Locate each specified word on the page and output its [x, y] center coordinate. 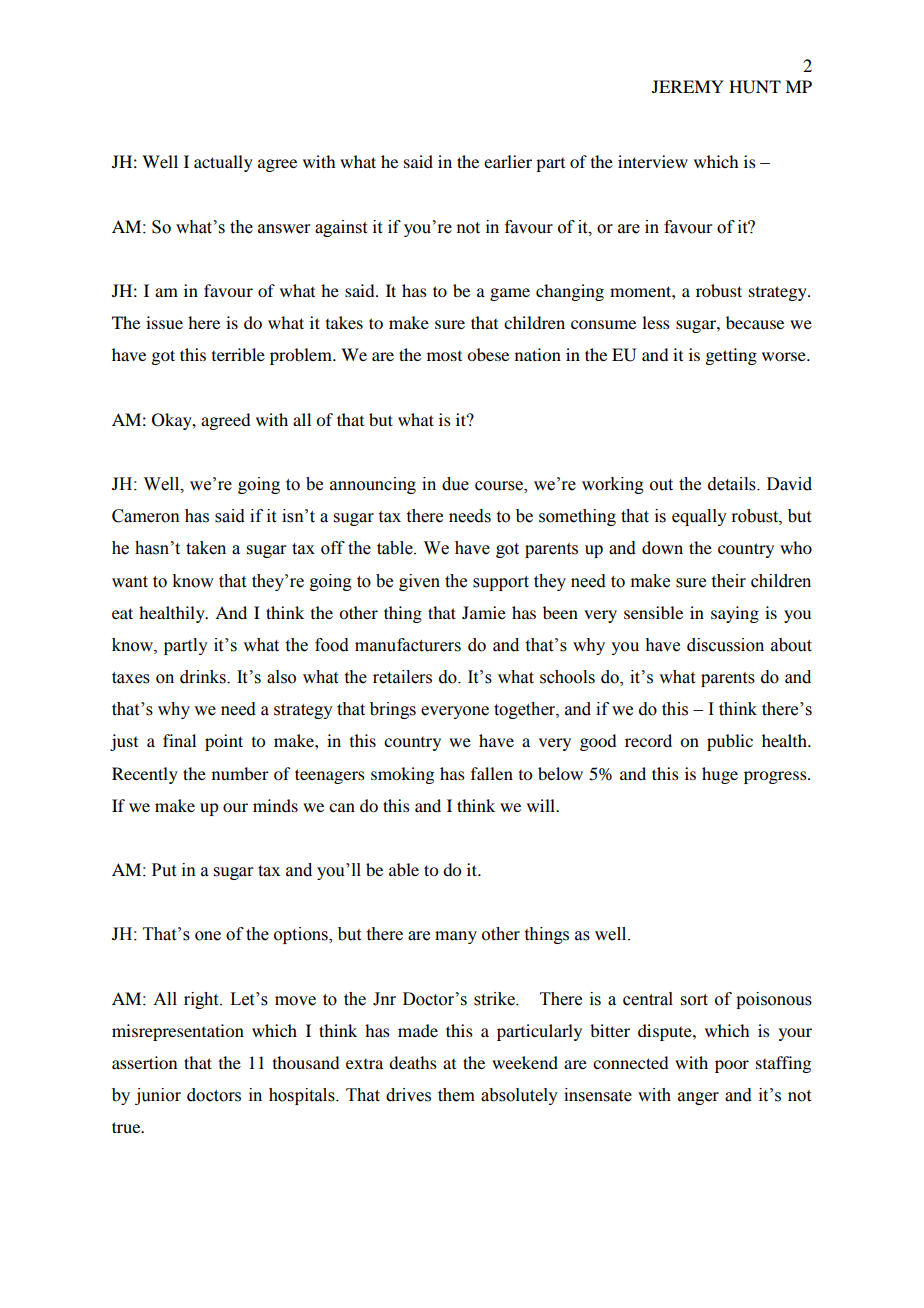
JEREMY [688, 86]
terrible [238, 354]
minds [275, 805]
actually [223, 163]
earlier [508, 161]
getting [731, 356]
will [542, 805]
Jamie [484, 612]
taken [206, 548]
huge [720, 775]
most [444, 356]
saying [735, 614]
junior [158, 1096]
